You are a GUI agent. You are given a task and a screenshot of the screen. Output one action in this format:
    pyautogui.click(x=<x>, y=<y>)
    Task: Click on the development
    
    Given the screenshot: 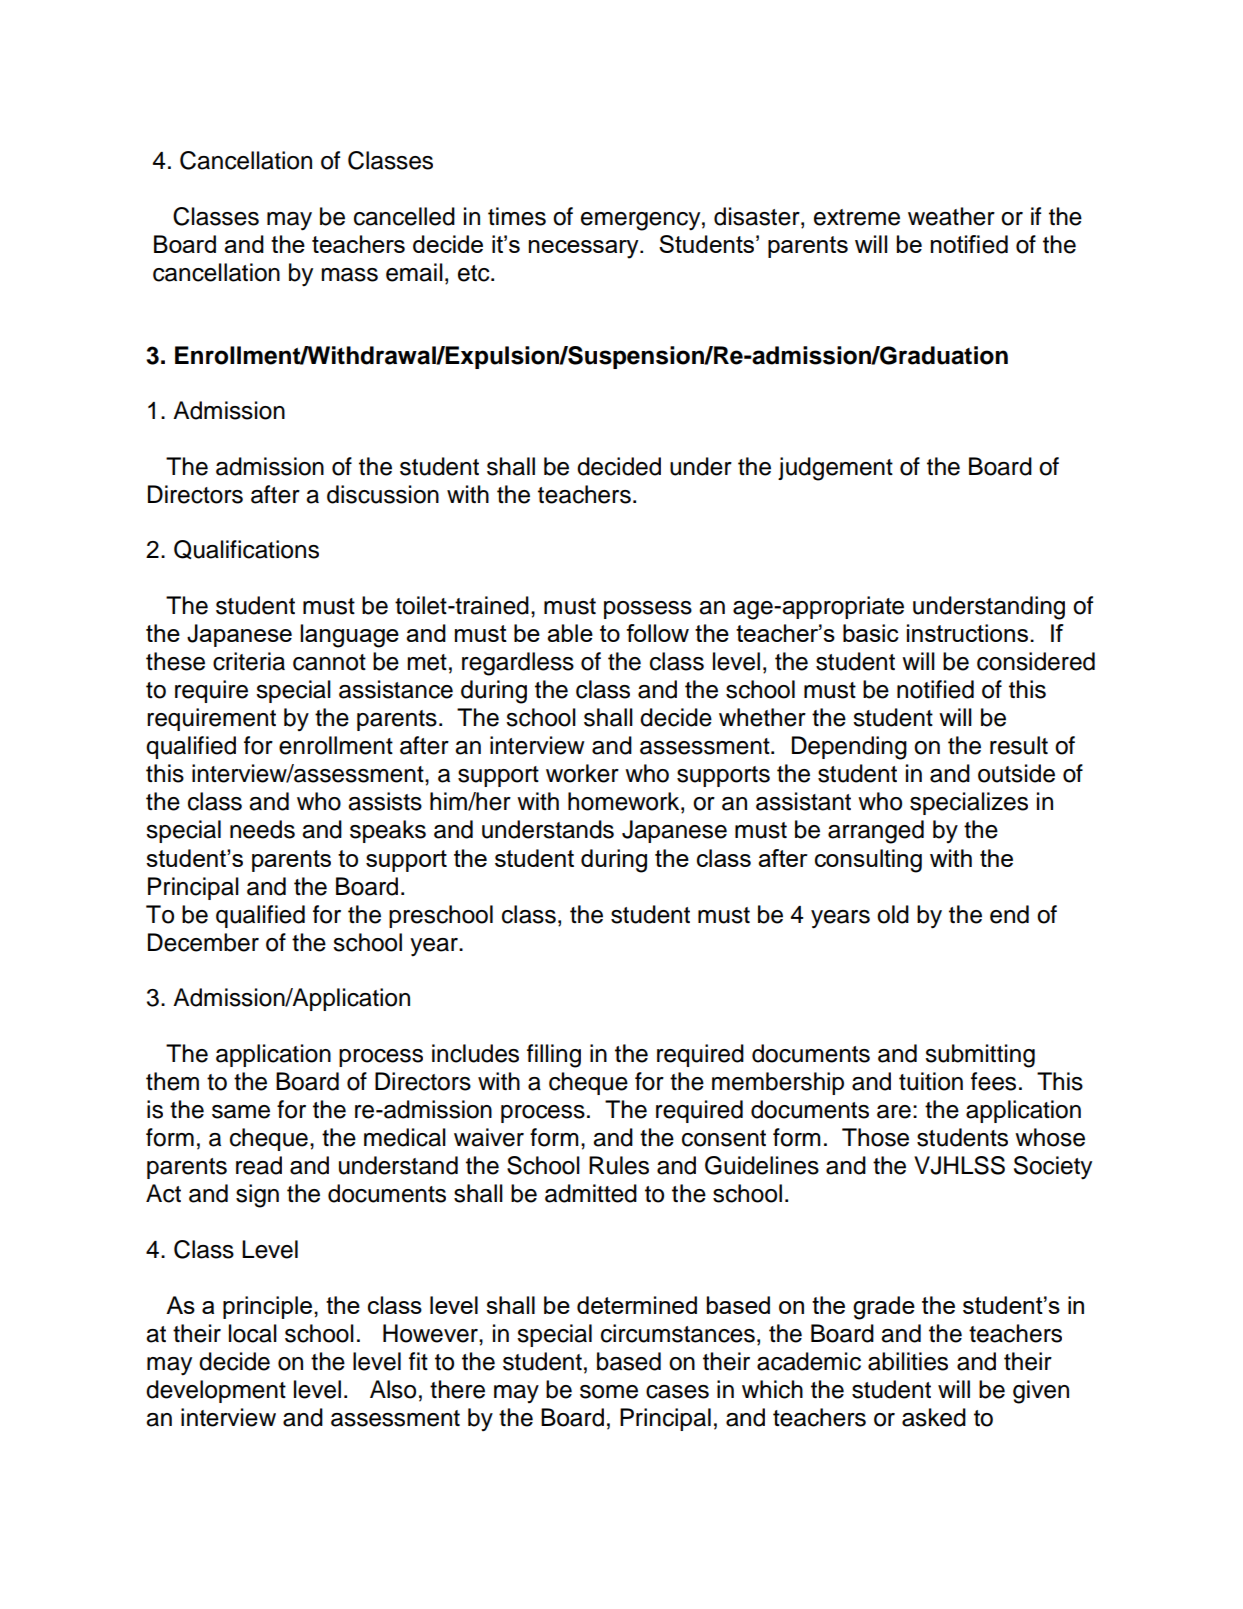 What is the action you would take?
    pyautogui.click(x=216, y=1391)
